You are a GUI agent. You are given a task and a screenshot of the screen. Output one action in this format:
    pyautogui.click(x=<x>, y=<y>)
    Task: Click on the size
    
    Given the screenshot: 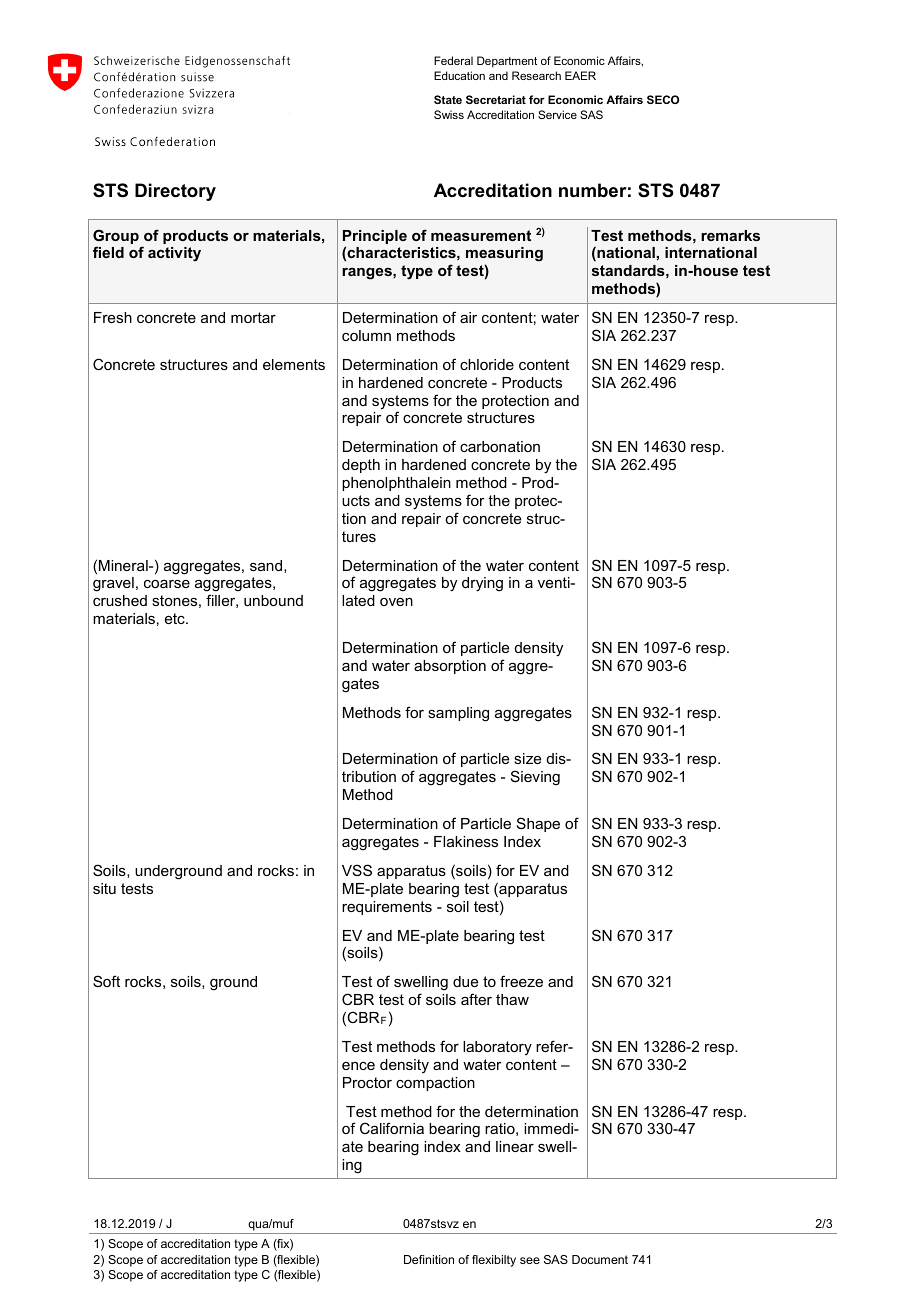 What is the action you would take?
    pyautogui.click(x=527, y=758)
